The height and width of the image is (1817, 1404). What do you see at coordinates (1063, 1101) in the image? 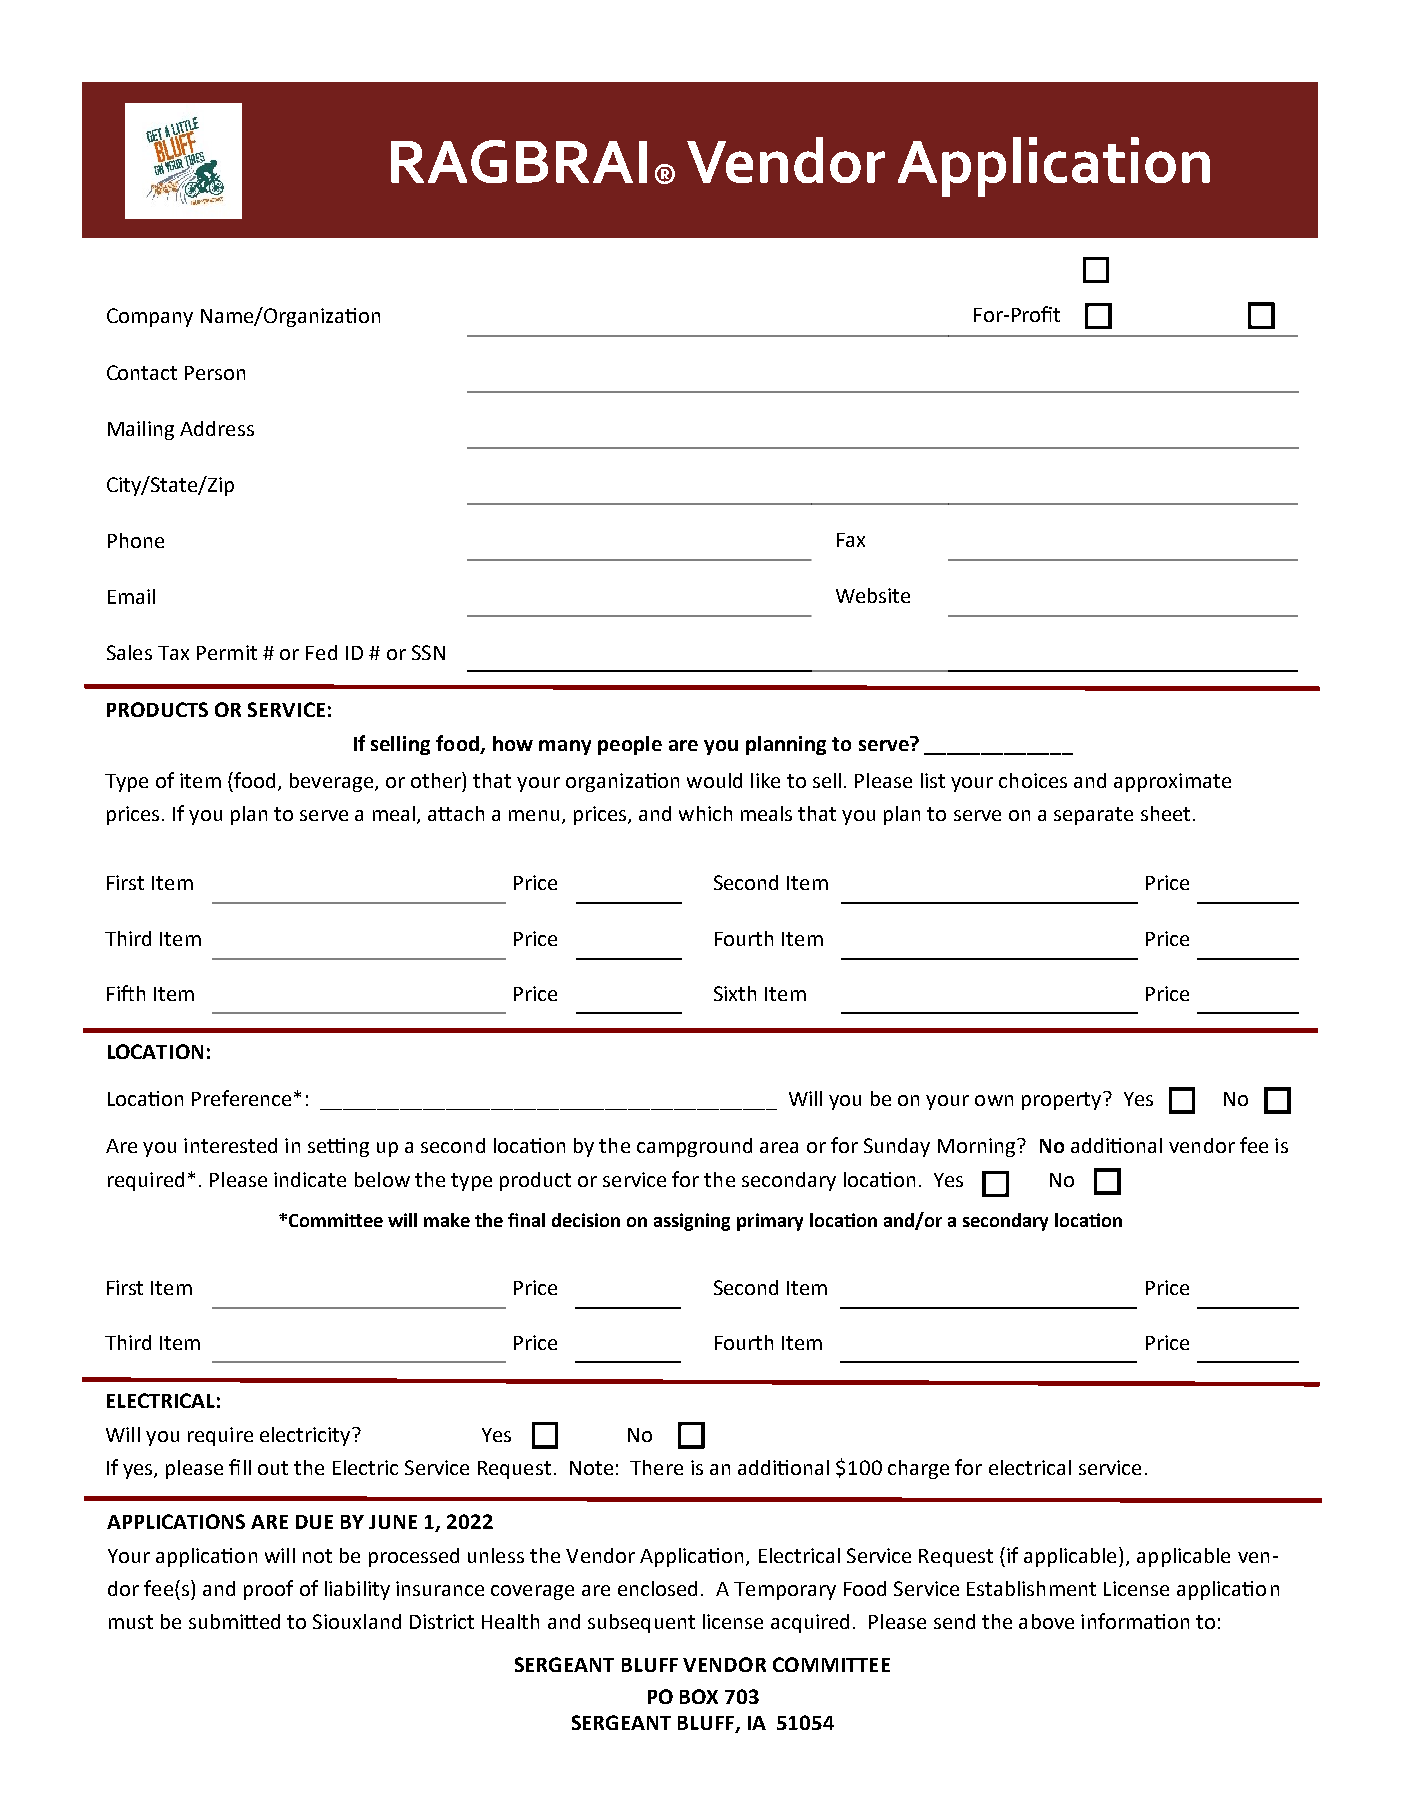
I see `property` at bounding box center [1063, 1101].
